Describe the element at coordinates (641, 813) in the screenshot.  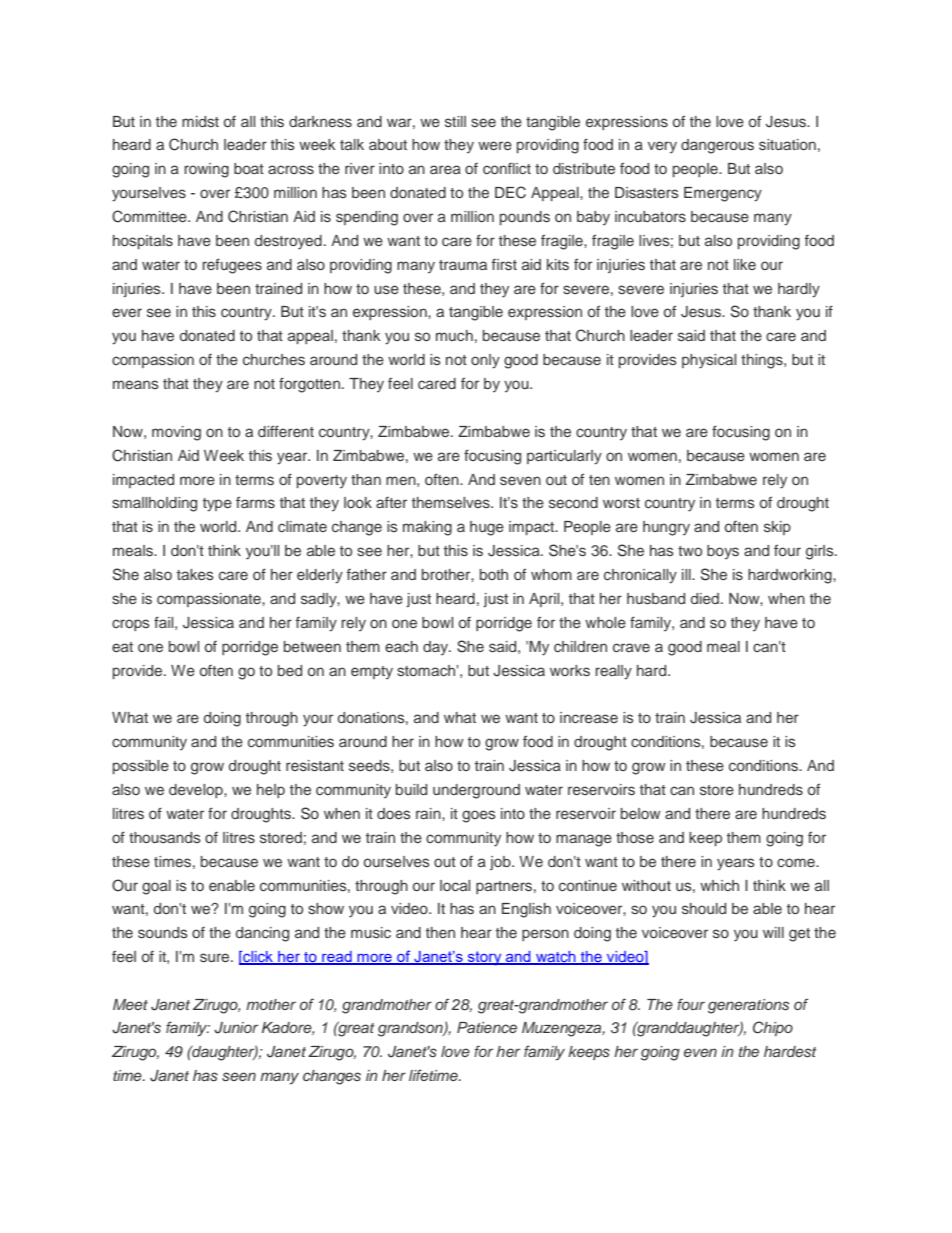
I see `below` at that location.
